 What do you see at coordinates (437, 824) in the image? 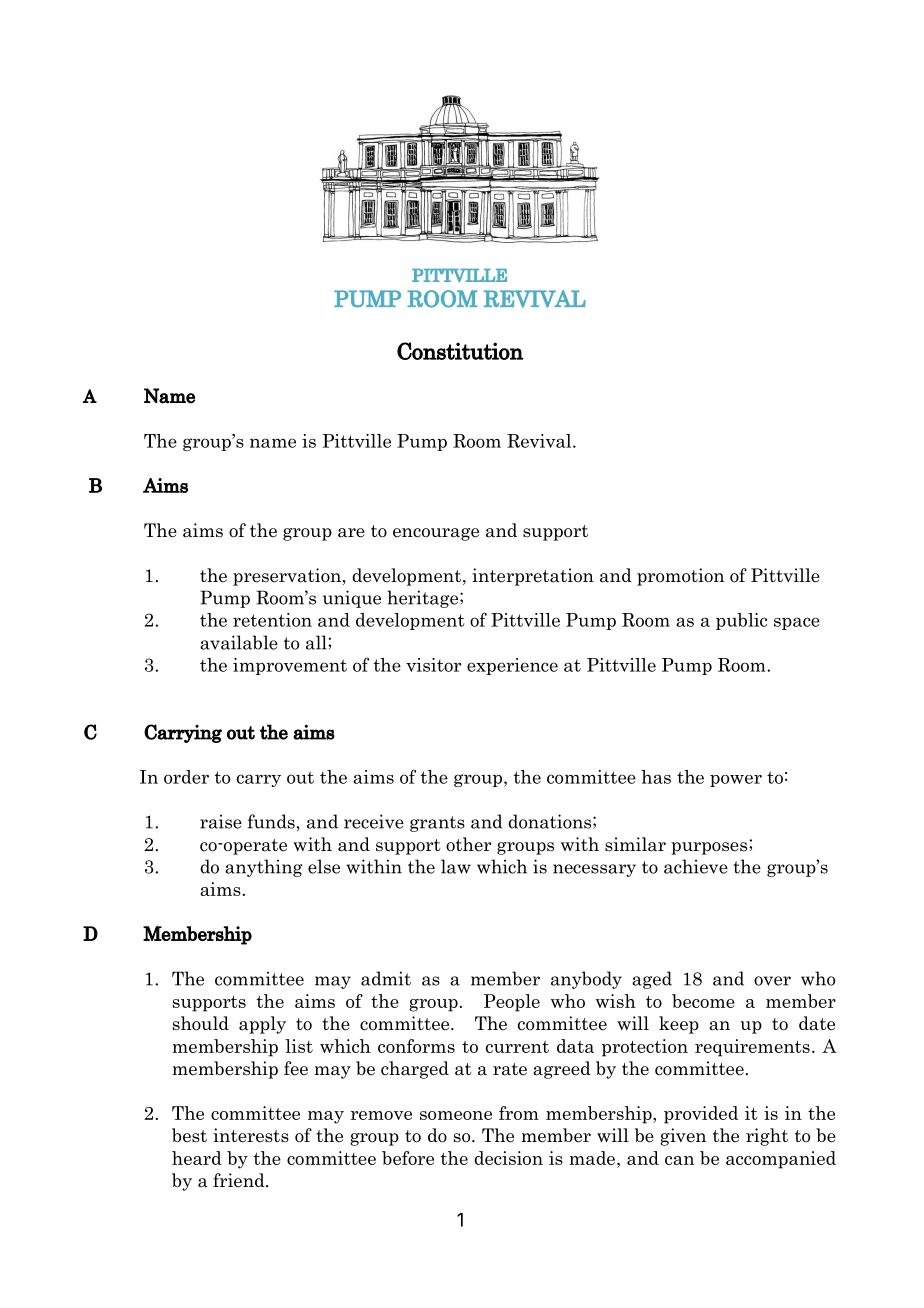
I see `grants` at bounding box center [437, 824].
